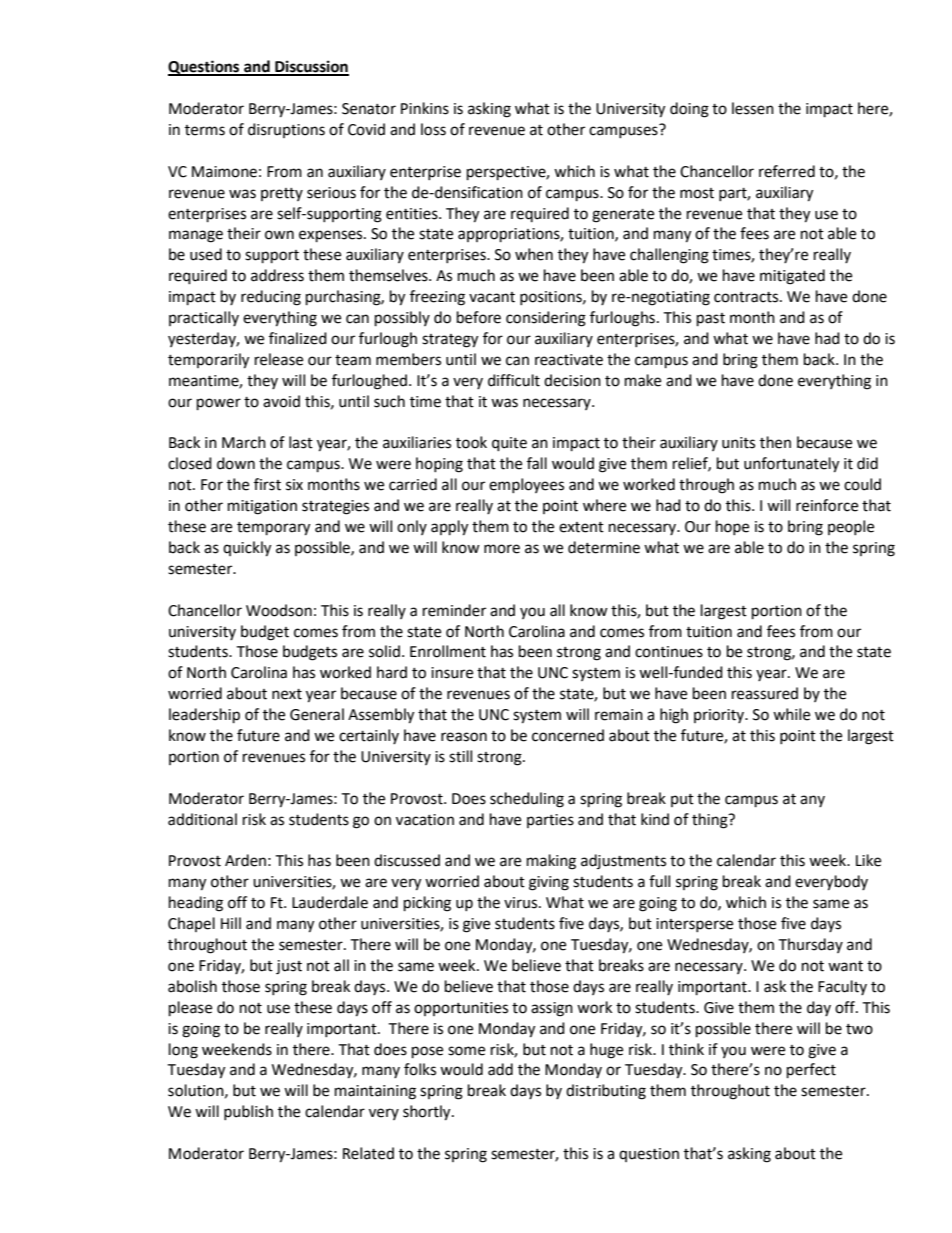  Describe the element at coordinates (248, 1112) in the screenshot. I see `publish` at that location.
